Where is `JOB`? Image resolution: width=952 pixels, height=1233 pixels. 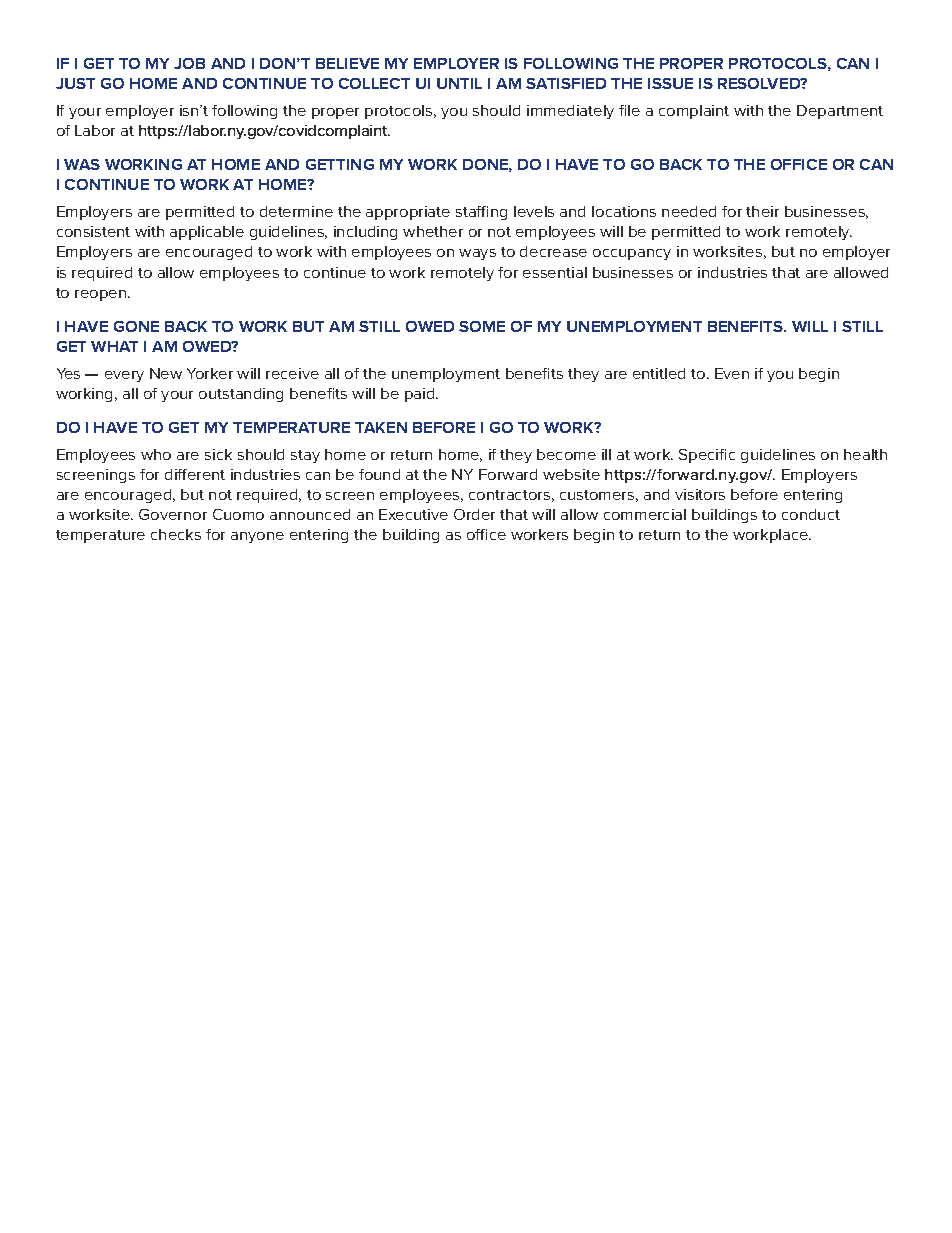
JOB is located at coordinates (189, 63).
